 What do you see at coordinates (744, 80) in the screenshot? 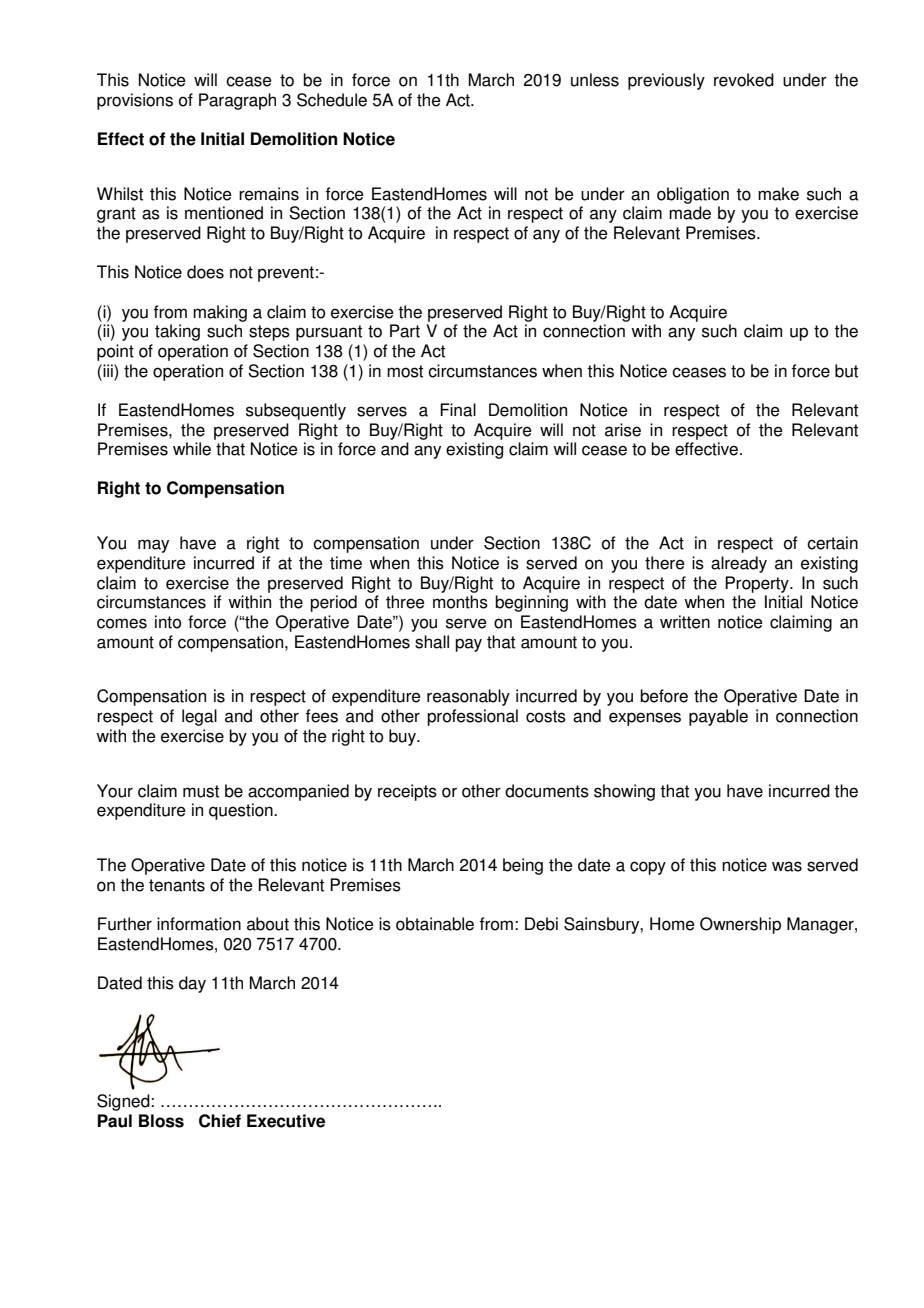
I see `revoked` at bounding box center [744, 80].
